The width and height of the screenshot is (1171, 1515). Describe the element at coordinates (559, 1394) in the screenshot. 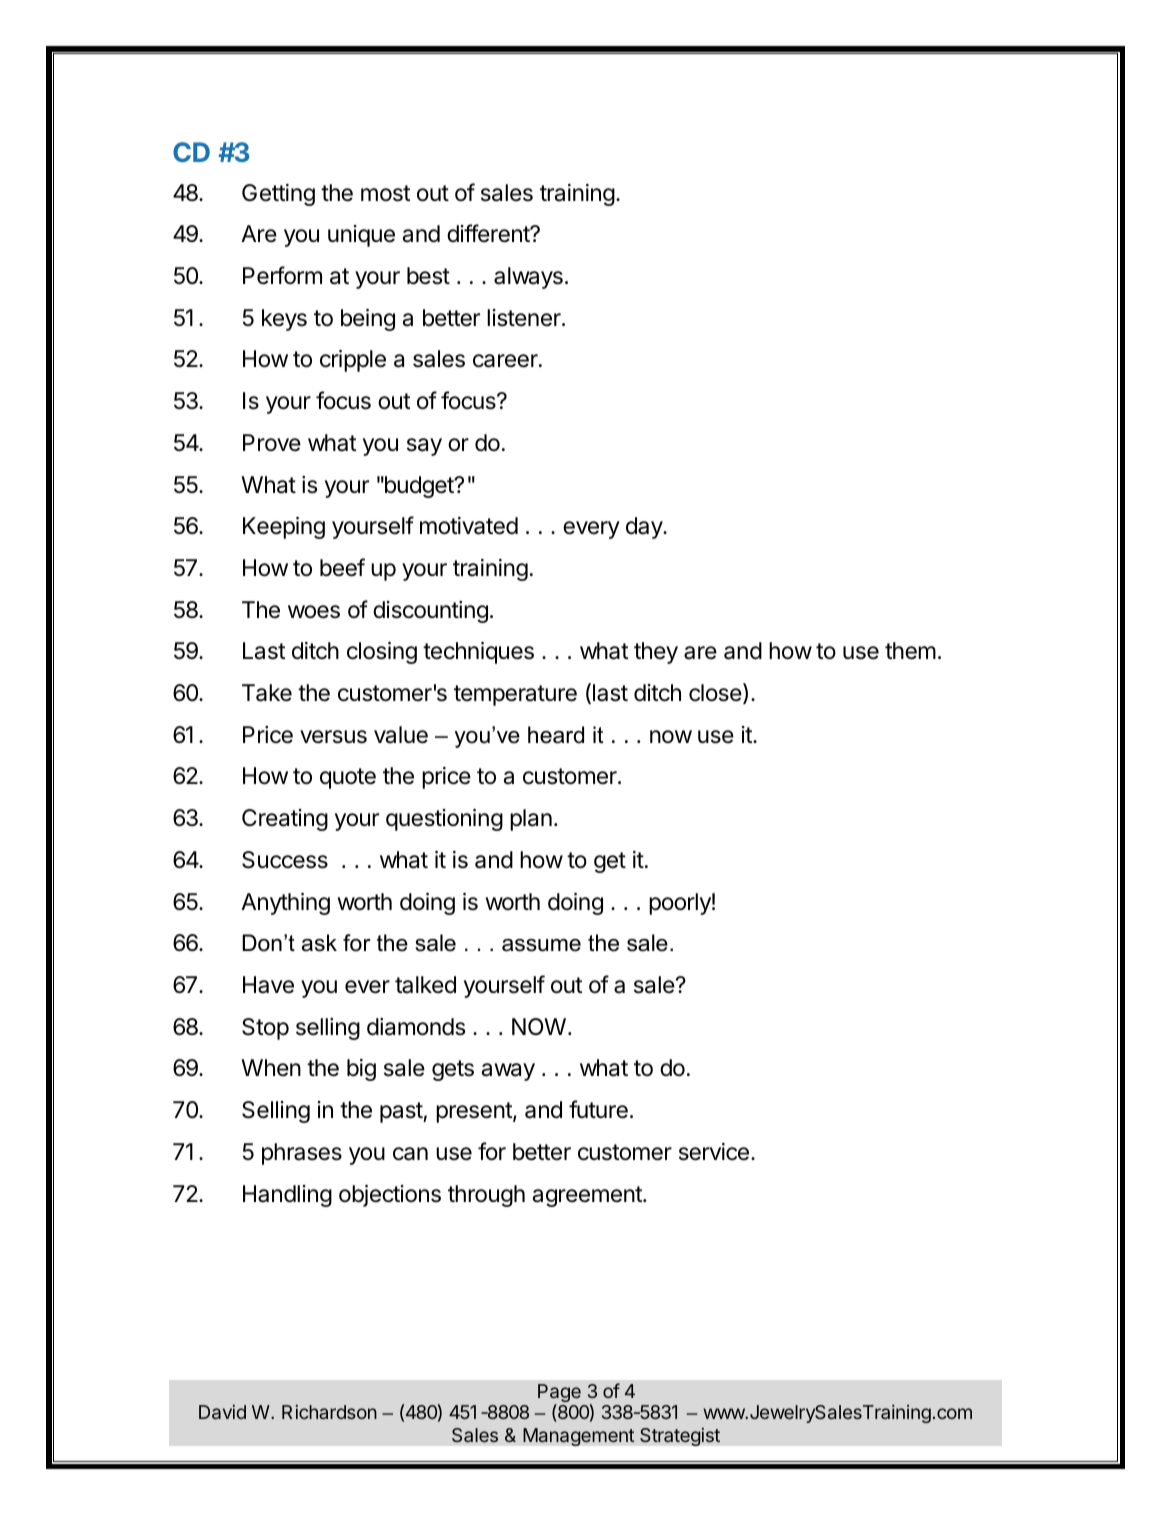

I see `Page` at that location.
